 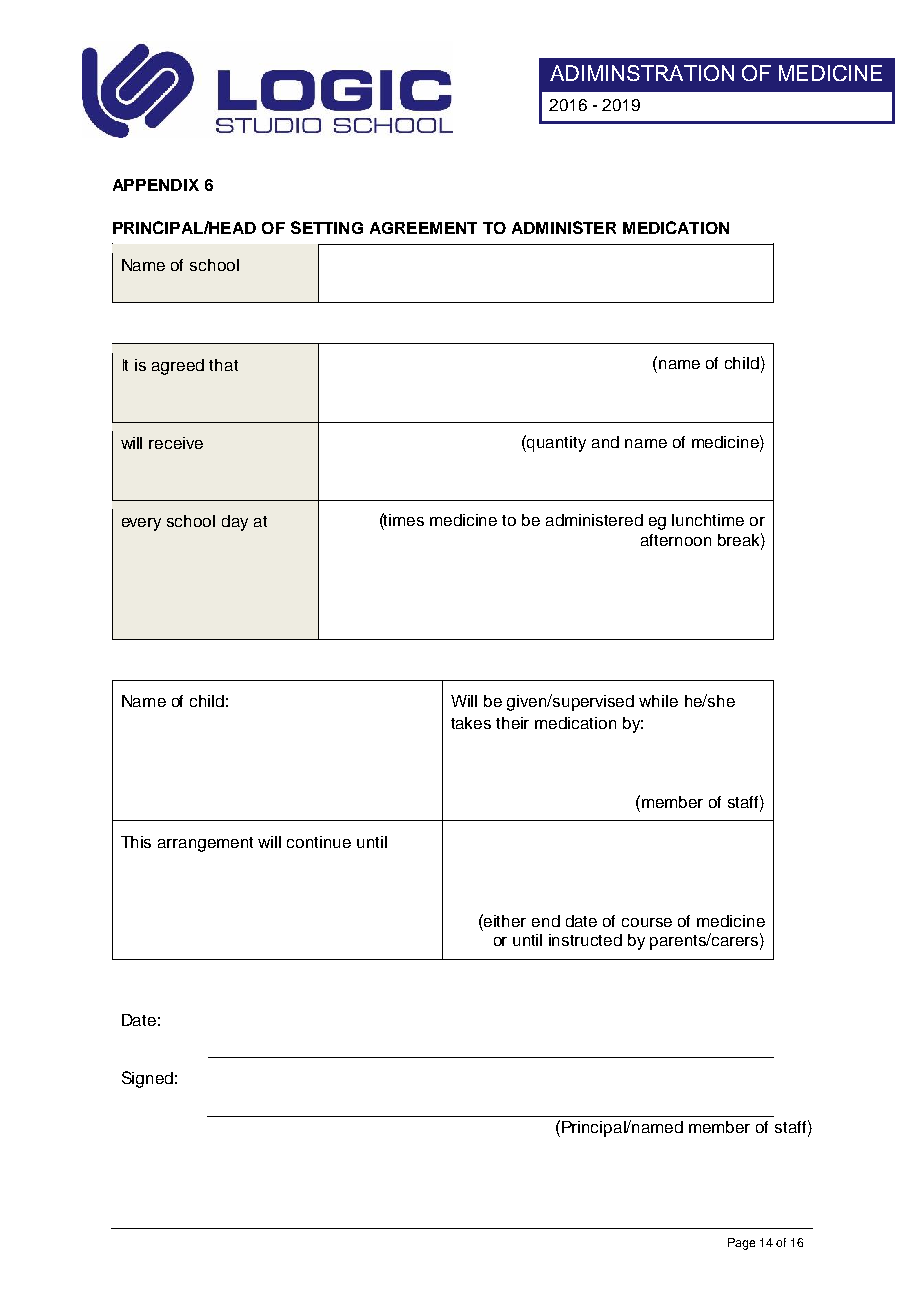 What do you see at coordinates (235, 523) in the document?
I see `day` at bounding box center [235, 523].
